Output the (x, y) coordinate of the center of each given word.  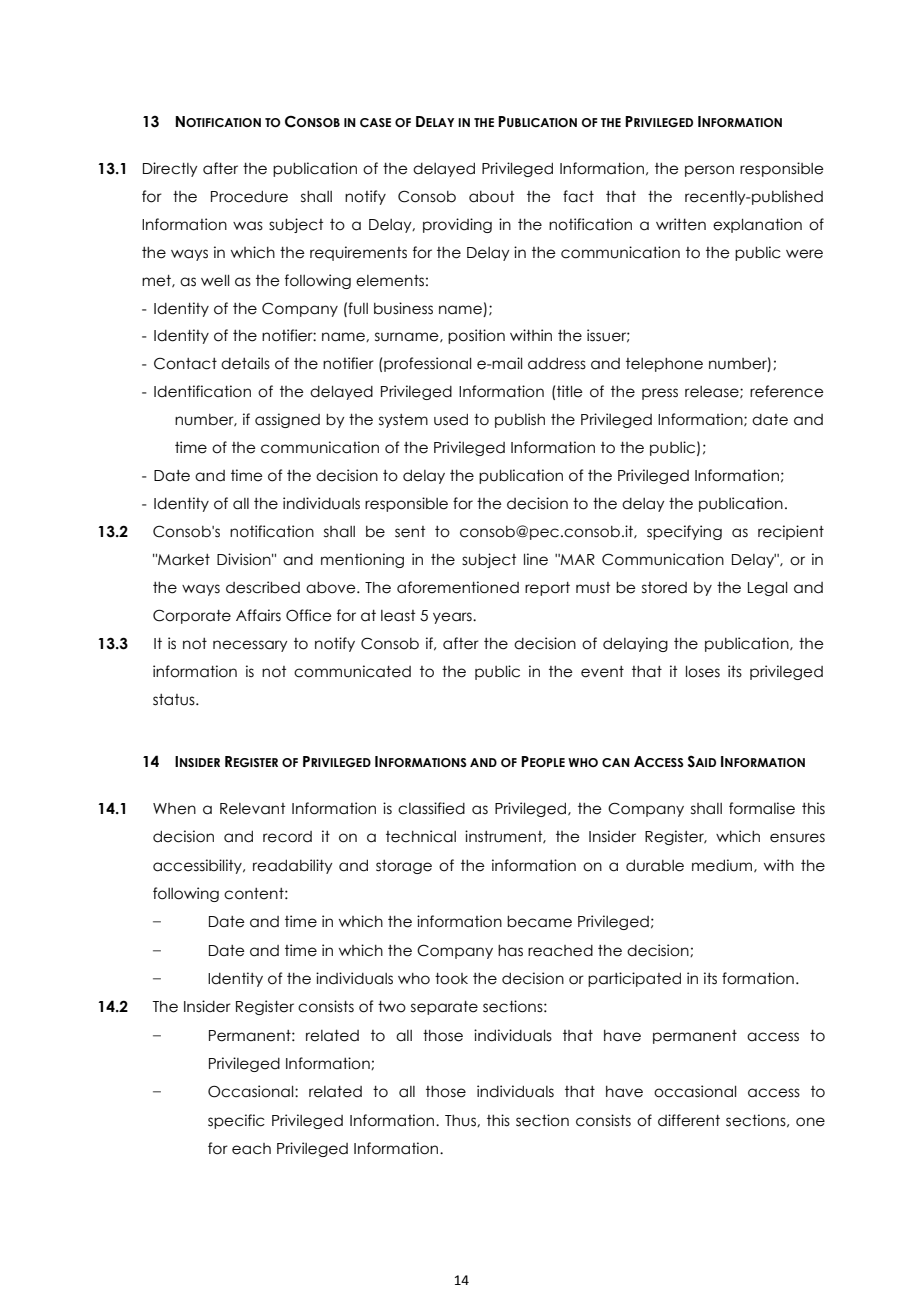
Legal (767, 588)
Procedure (249, 197)
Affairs (258, 615)
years (453, 618)
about (491, 197)
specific (236, 1121)
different (689, 1120)
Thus (461, 1121)
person (709, 171)
